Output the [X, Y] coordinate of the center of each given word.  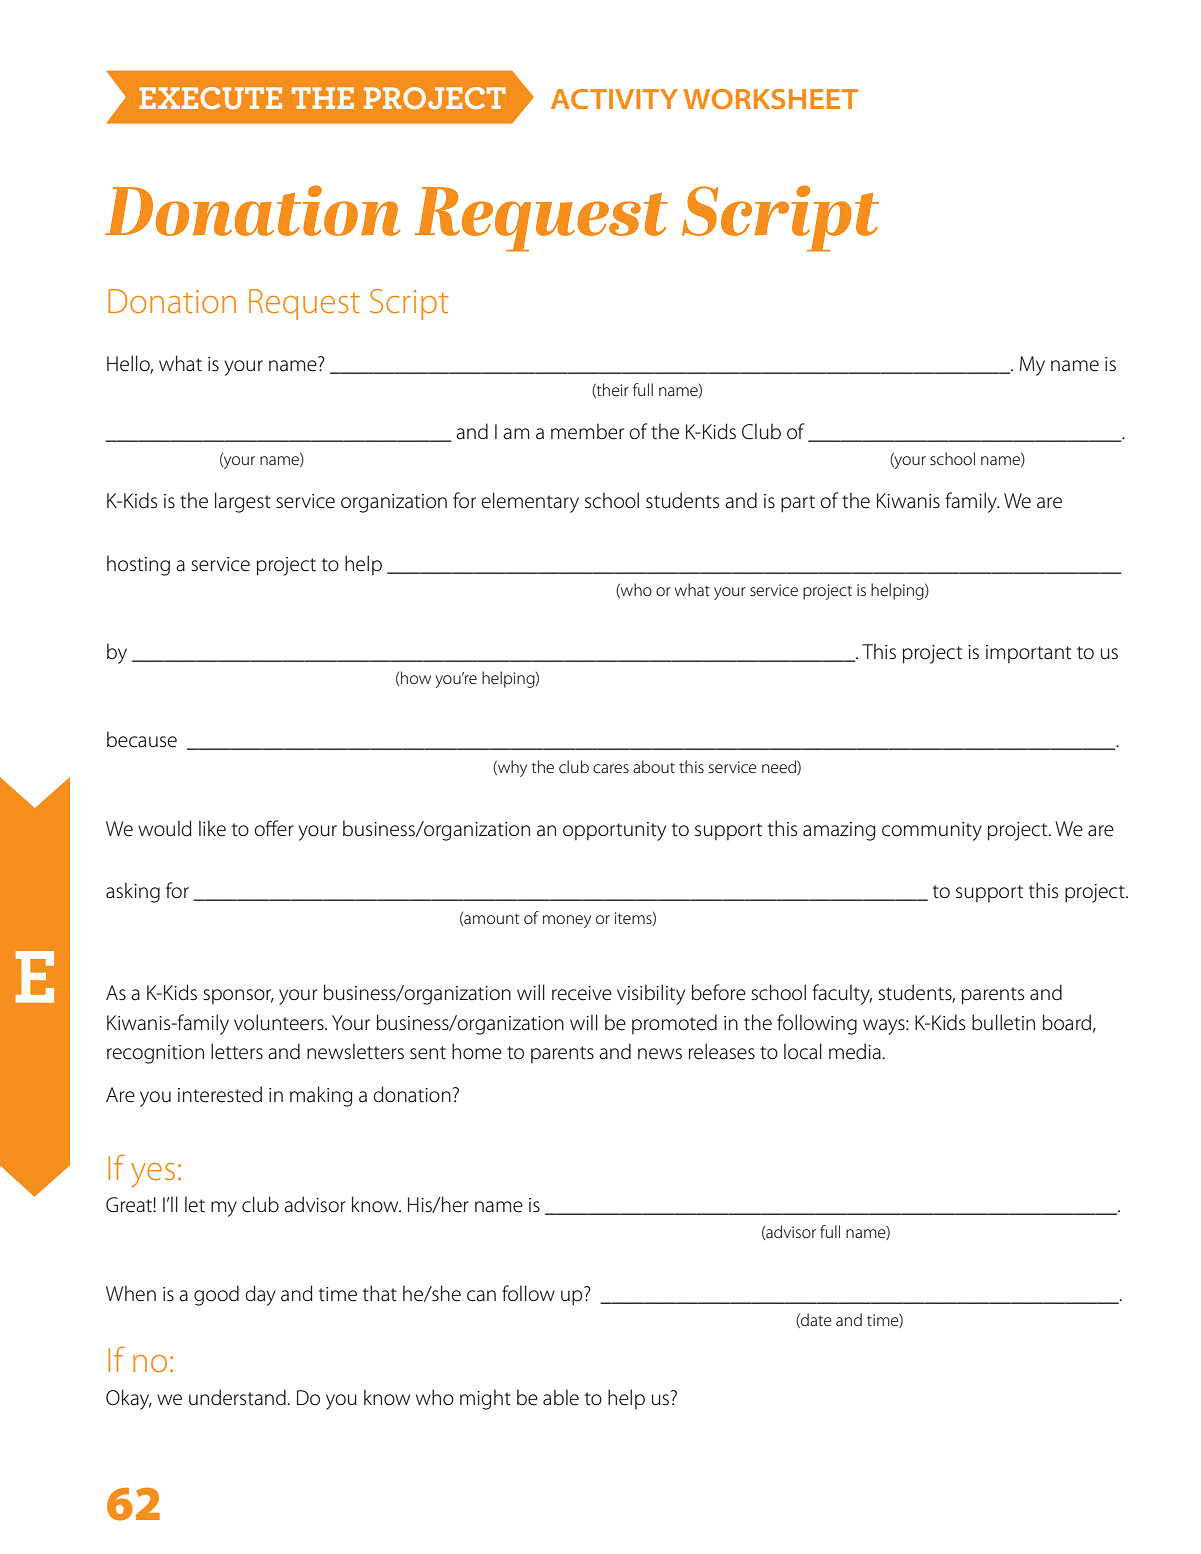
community [932, 831]
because [142, 739]
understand [238, 1397]
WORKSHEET [771, 99]
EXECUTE [210, 98]
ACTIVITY [614, 99]
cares [611, 768]
